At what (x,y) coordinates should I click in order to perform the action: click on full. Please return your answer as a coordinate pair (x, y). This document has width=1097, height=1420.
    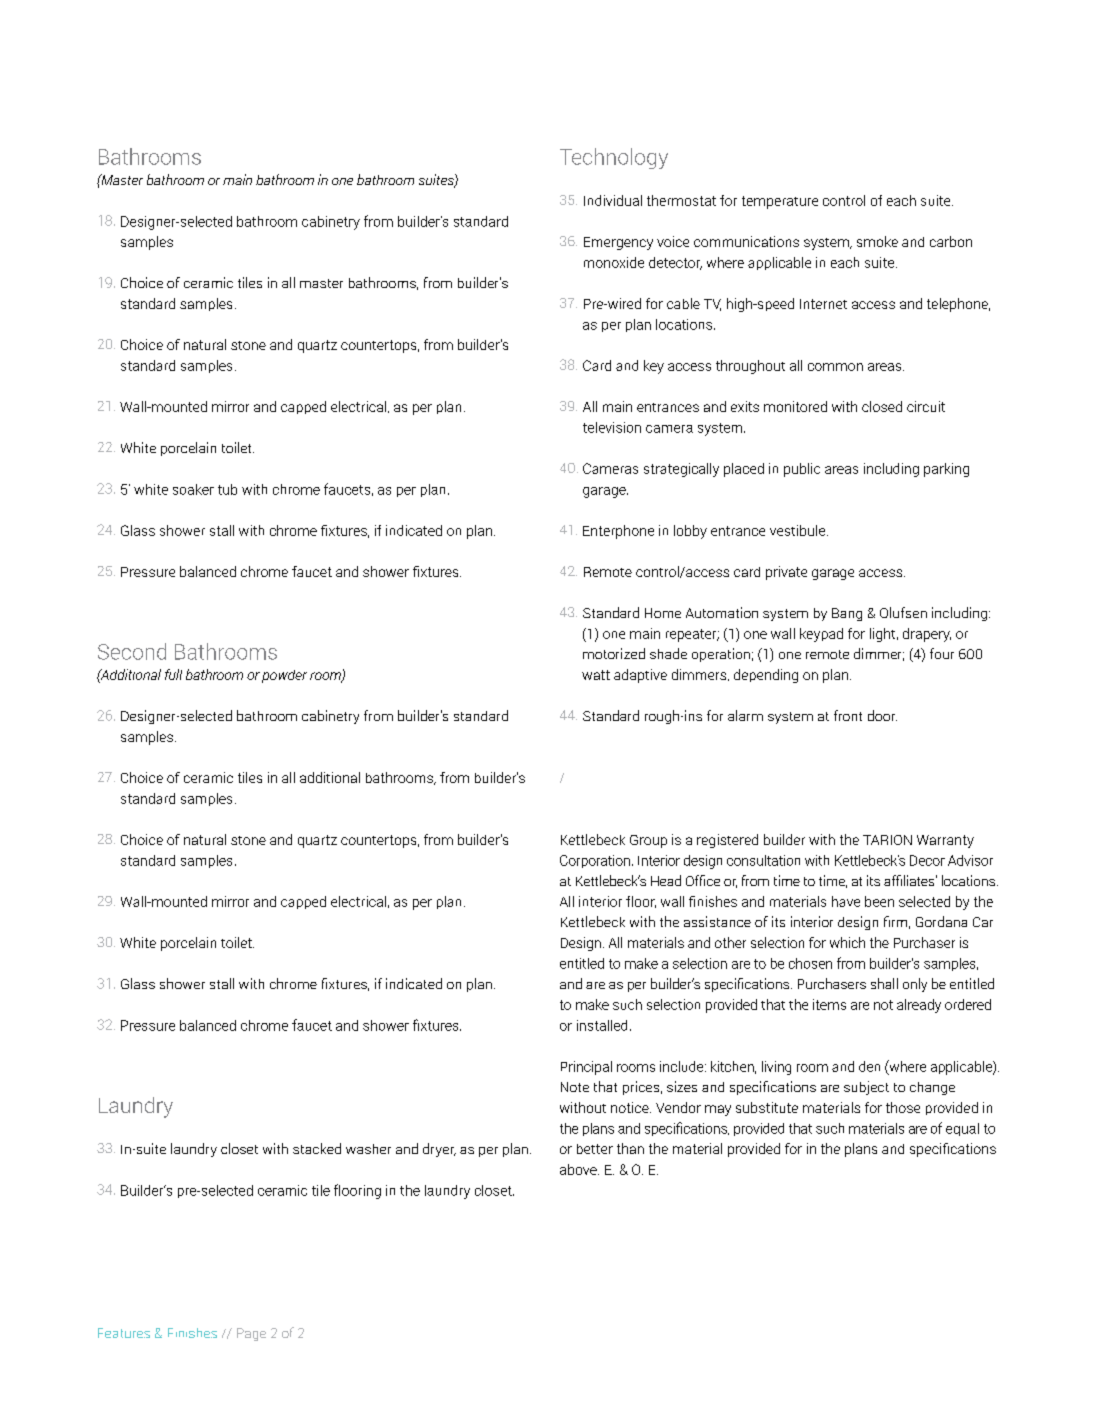
    Looking at the image, I should click on (173, 674).
